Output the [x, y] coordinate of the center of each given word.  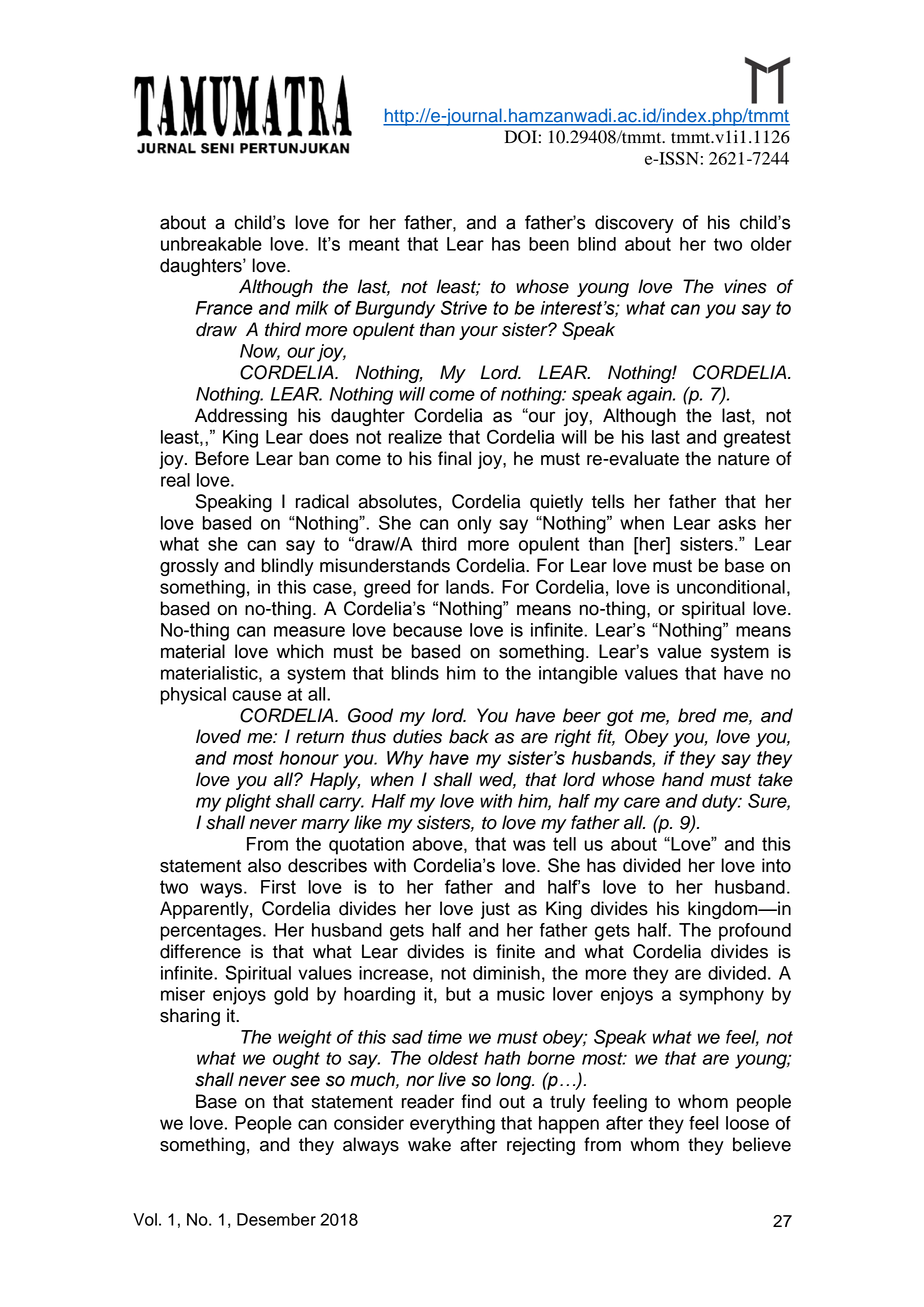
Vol [145, 1219]
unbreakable [211, 244]
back [469, 736]
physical [193, 696]
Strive [464, 307]
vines [745, 286]
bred [697, 715]
